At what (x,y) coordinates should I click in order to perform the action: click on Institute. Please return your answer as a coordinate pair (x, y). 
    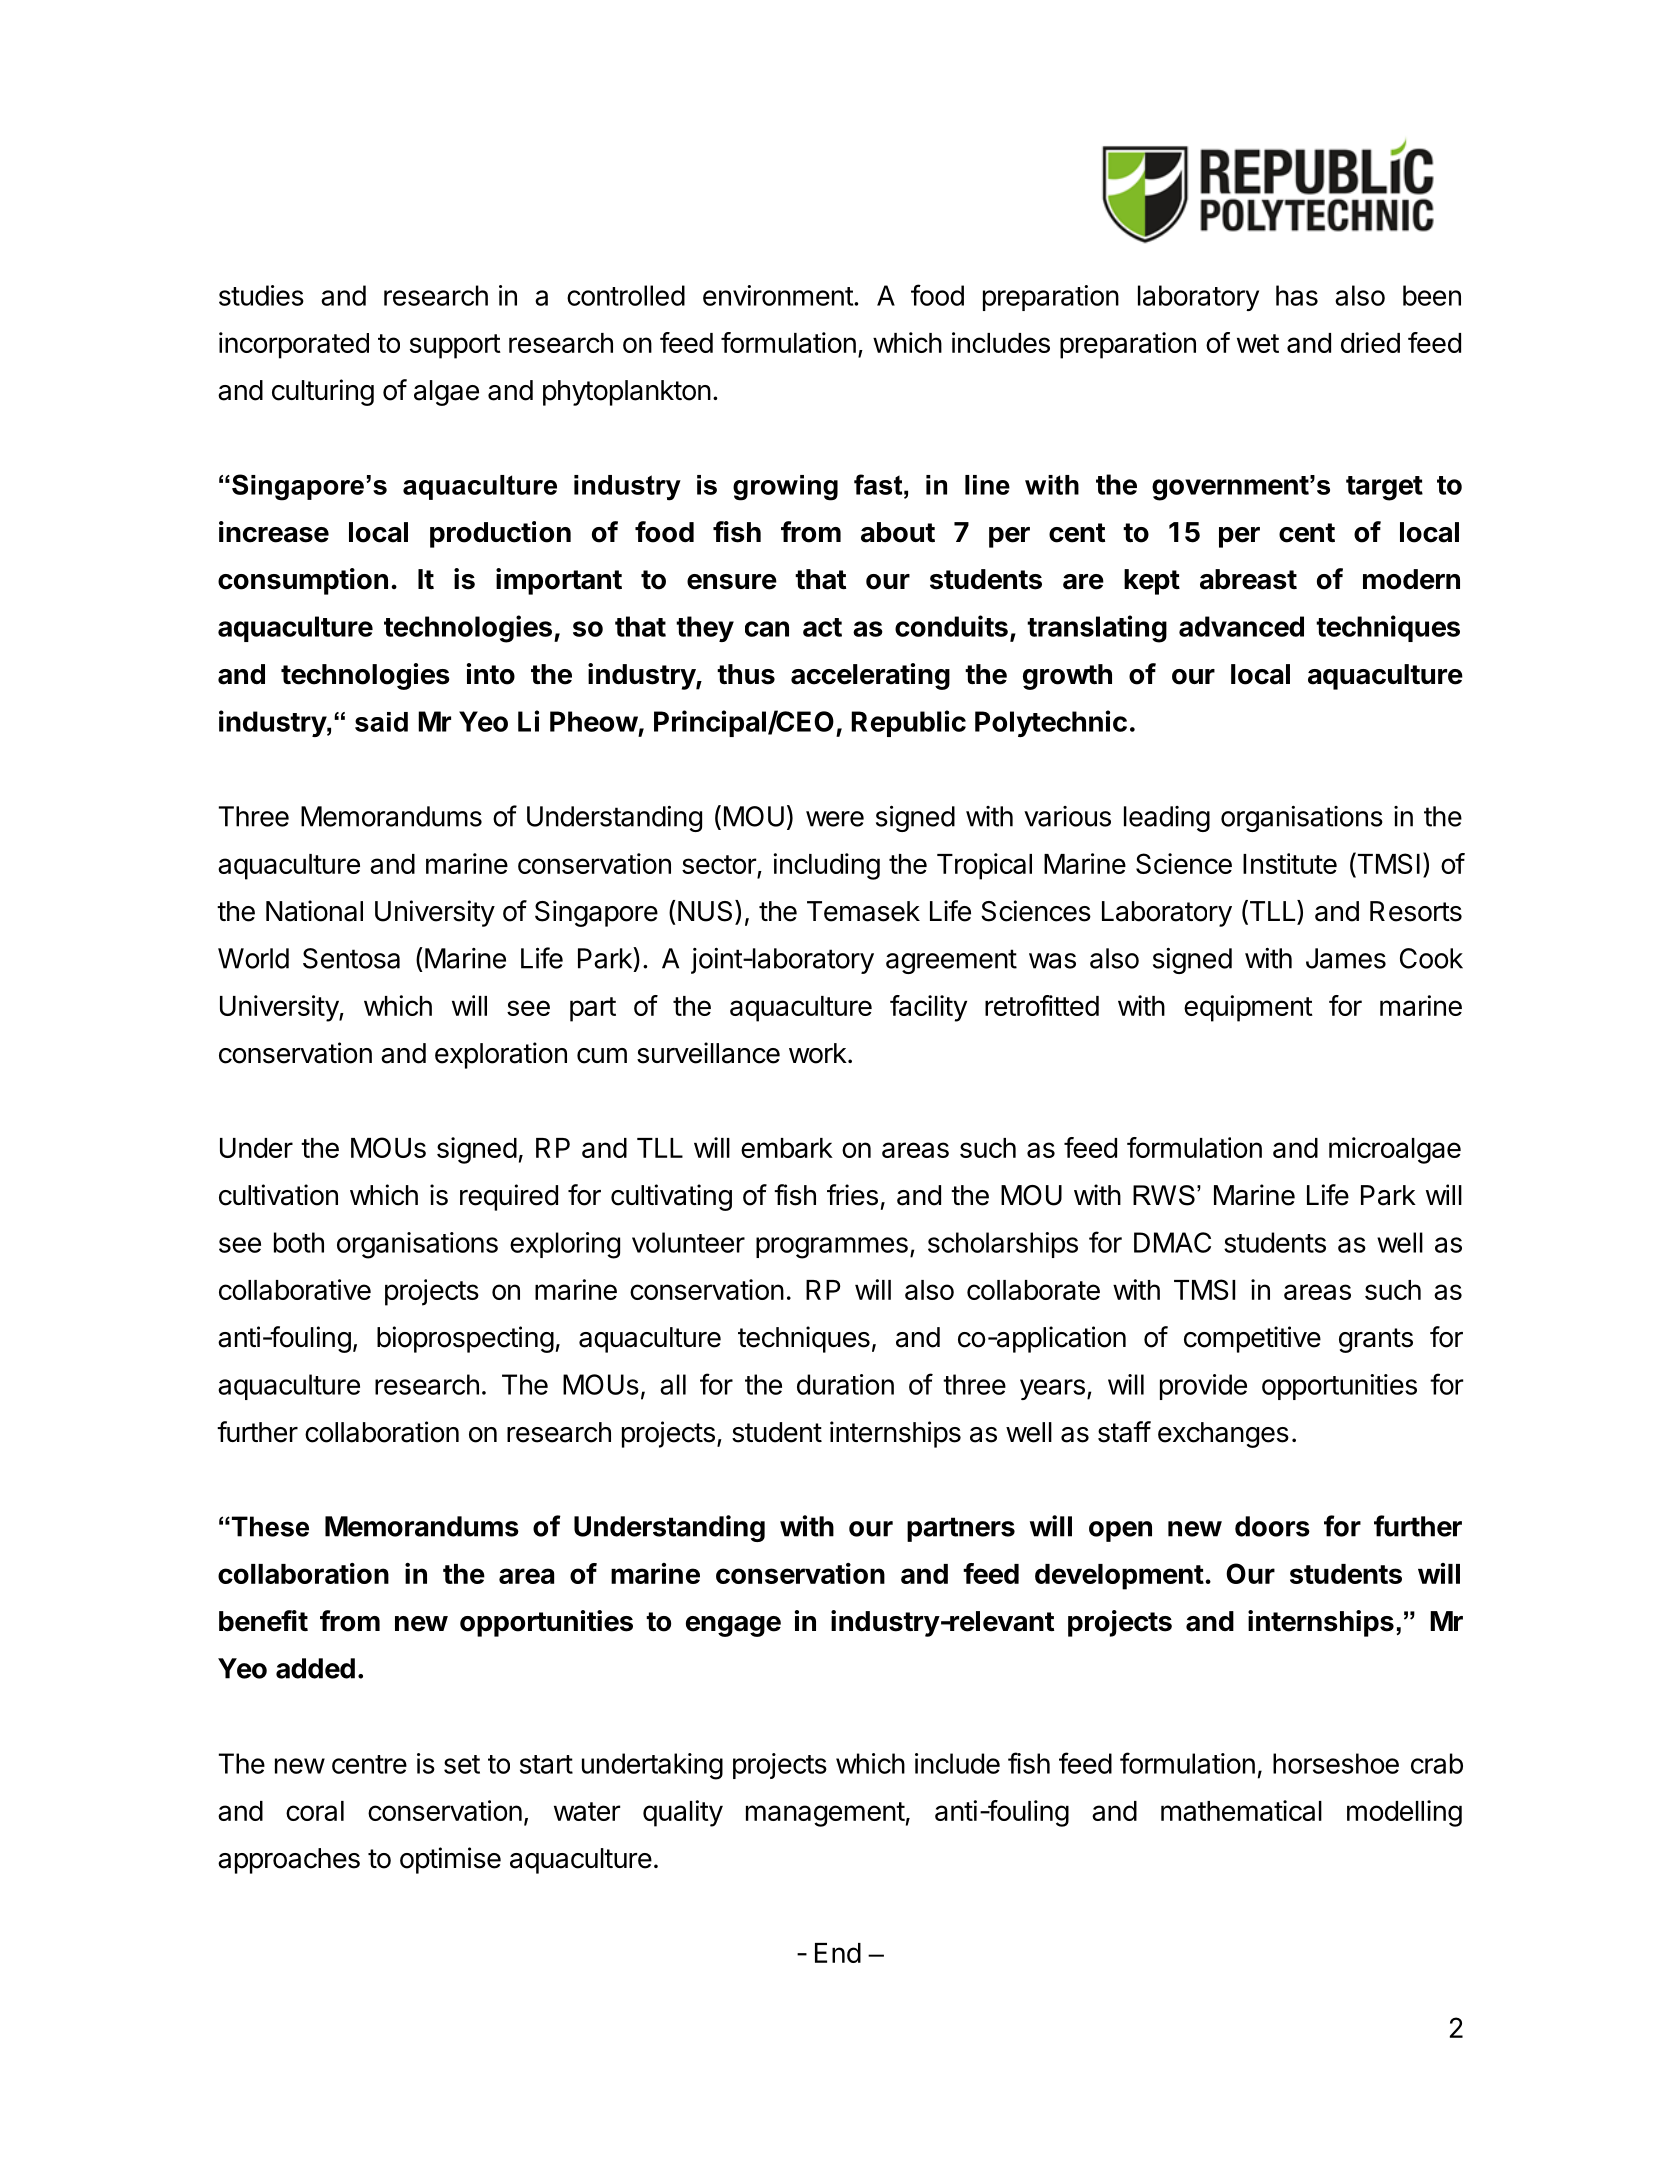
    Looking at the image, I should click on (1290, 863).
